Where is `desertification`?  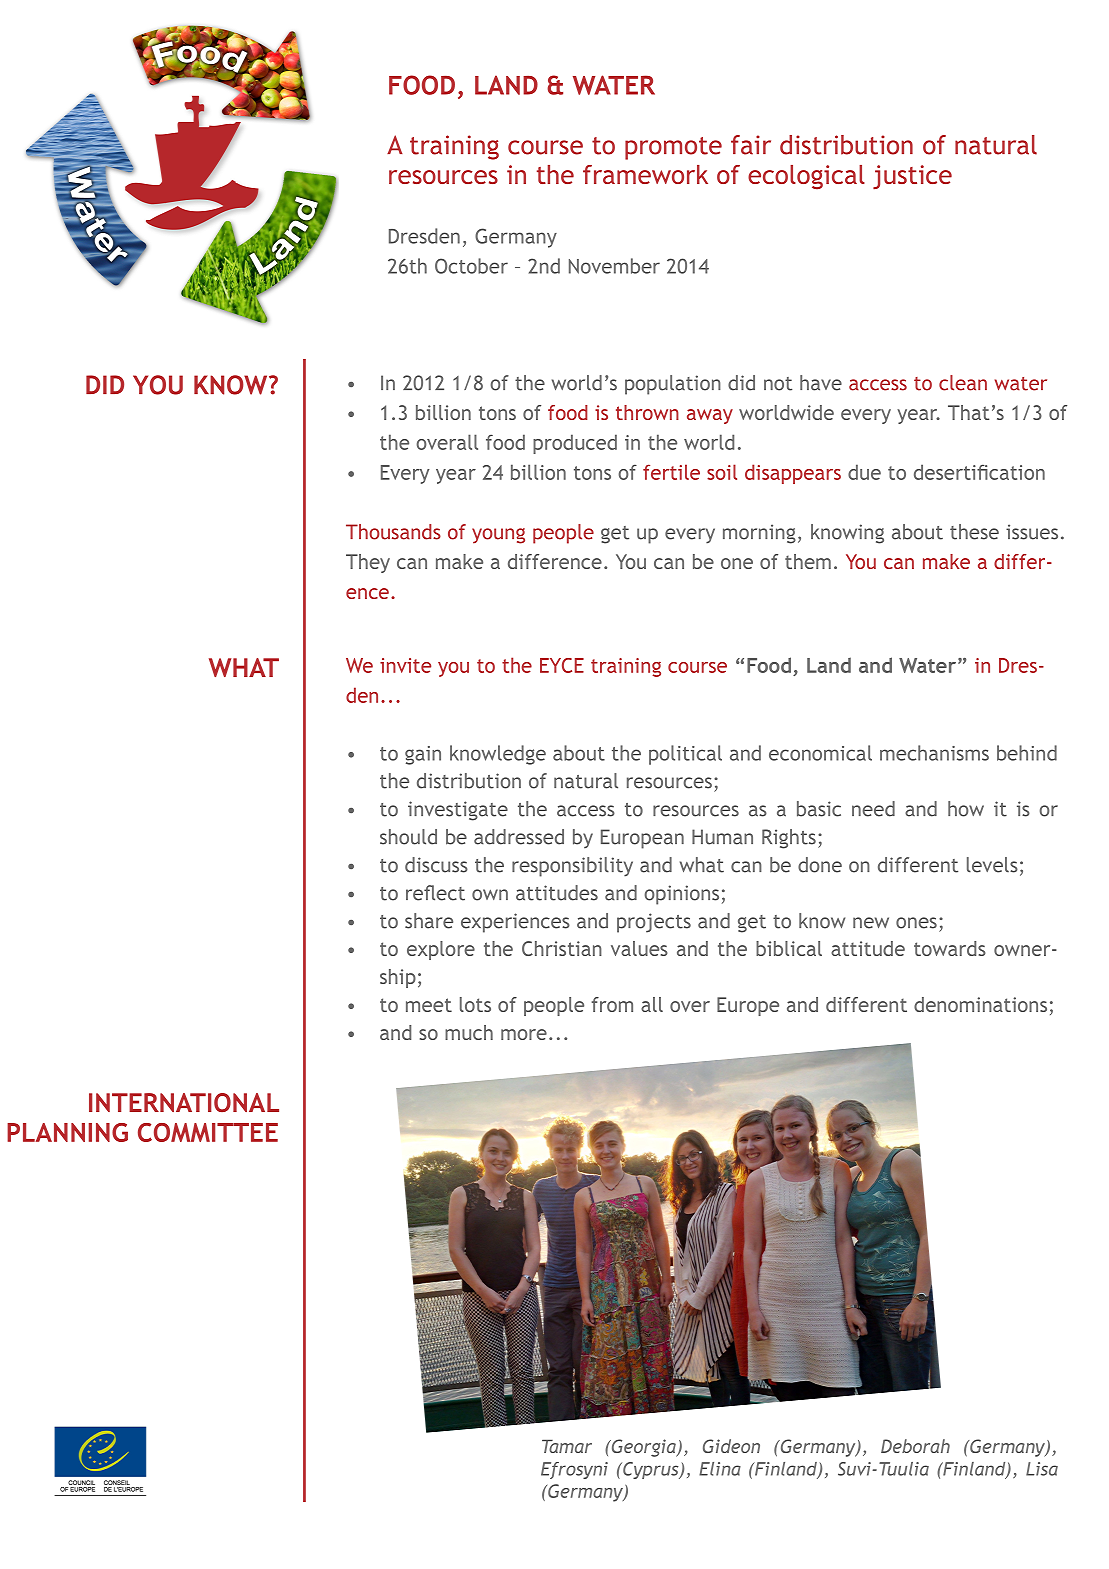 desertification is located at coordinates (979, 472).
